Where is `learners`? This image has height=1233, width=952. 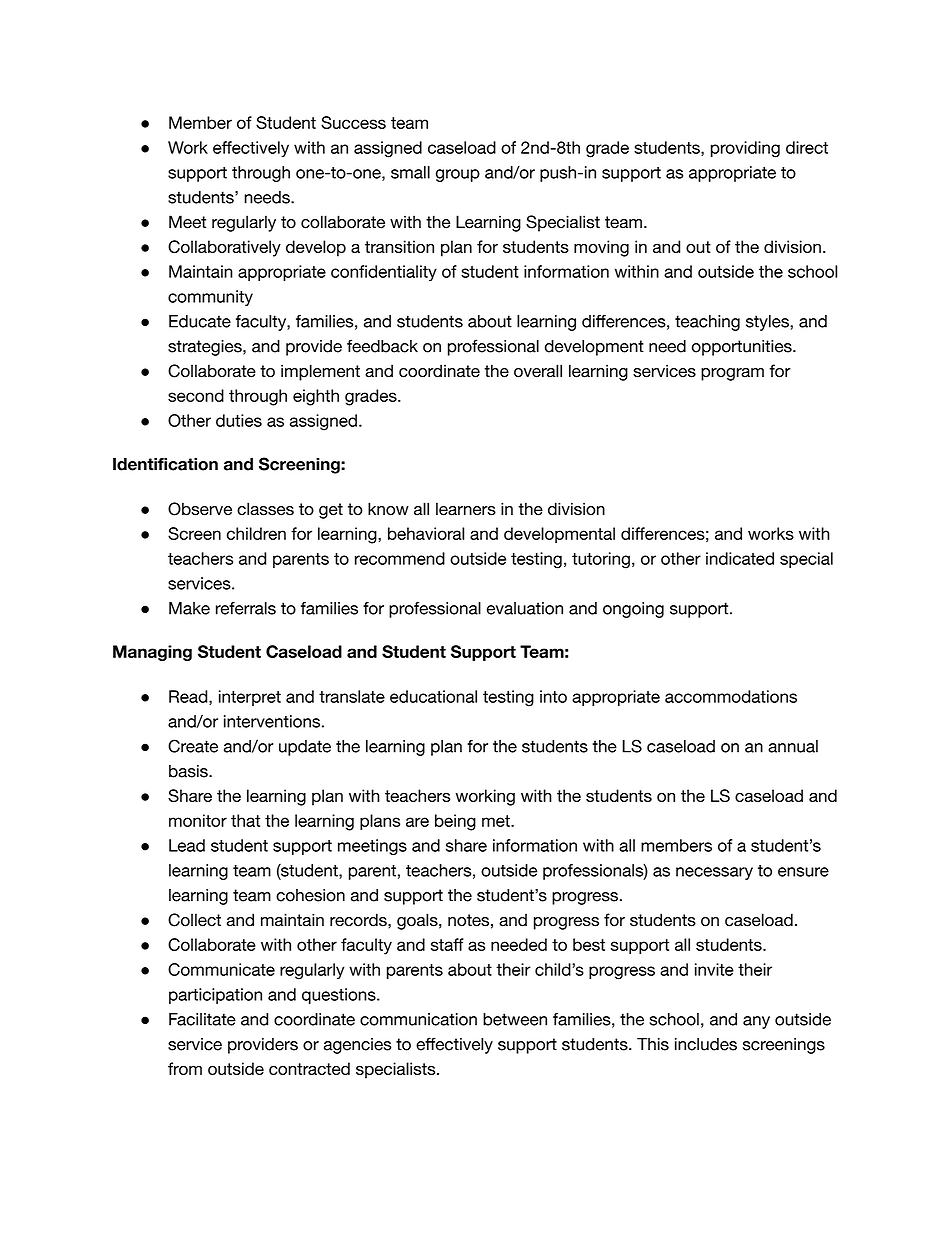 learners is located at coordinates (466, 509).
